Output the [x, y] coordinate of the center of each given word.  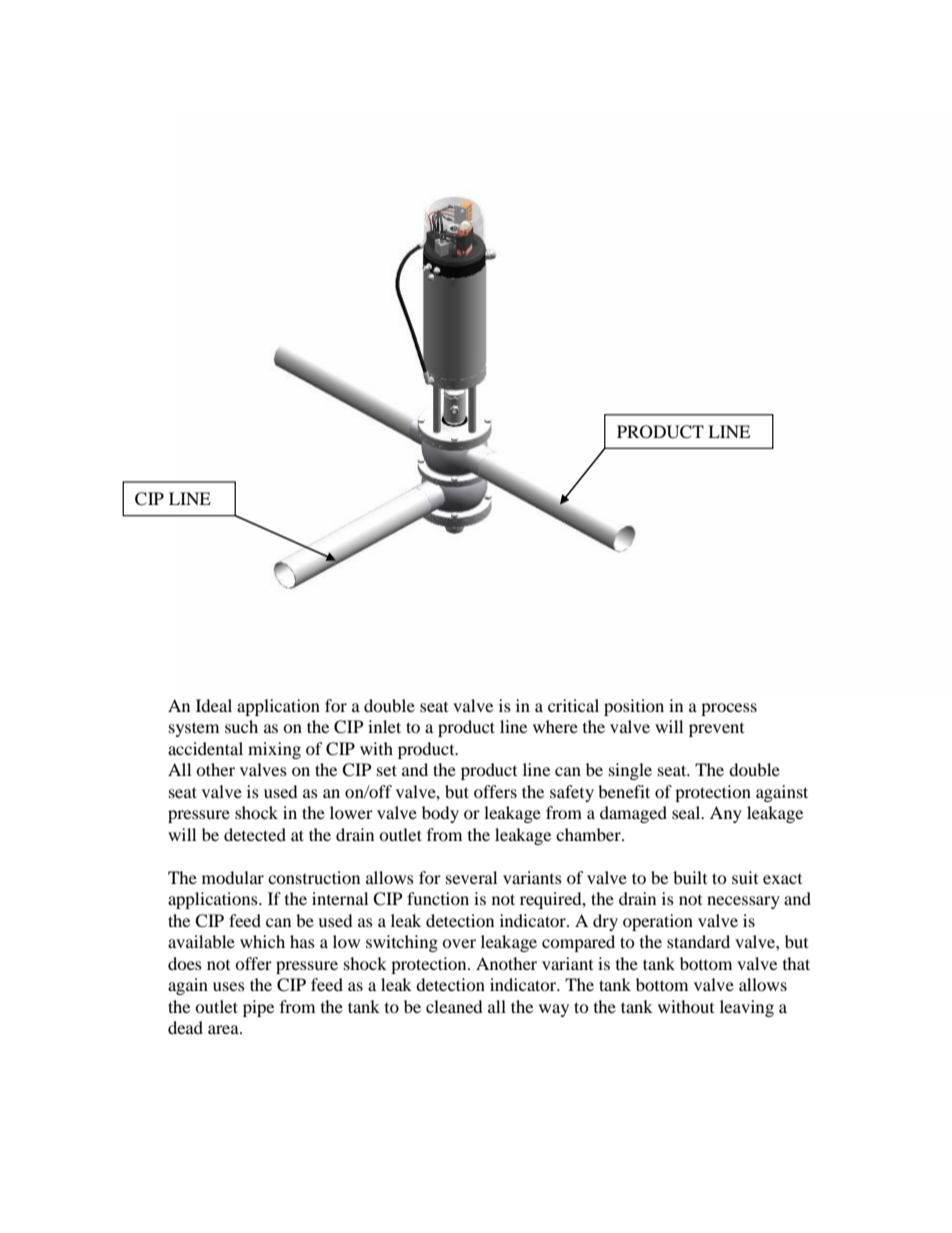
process [729, 709]
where [555, 726]
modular [233, 877]
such [241, 726]
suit [745, 877]
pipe [258, 1008]
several [471, 877]
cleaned [454, 1006]
